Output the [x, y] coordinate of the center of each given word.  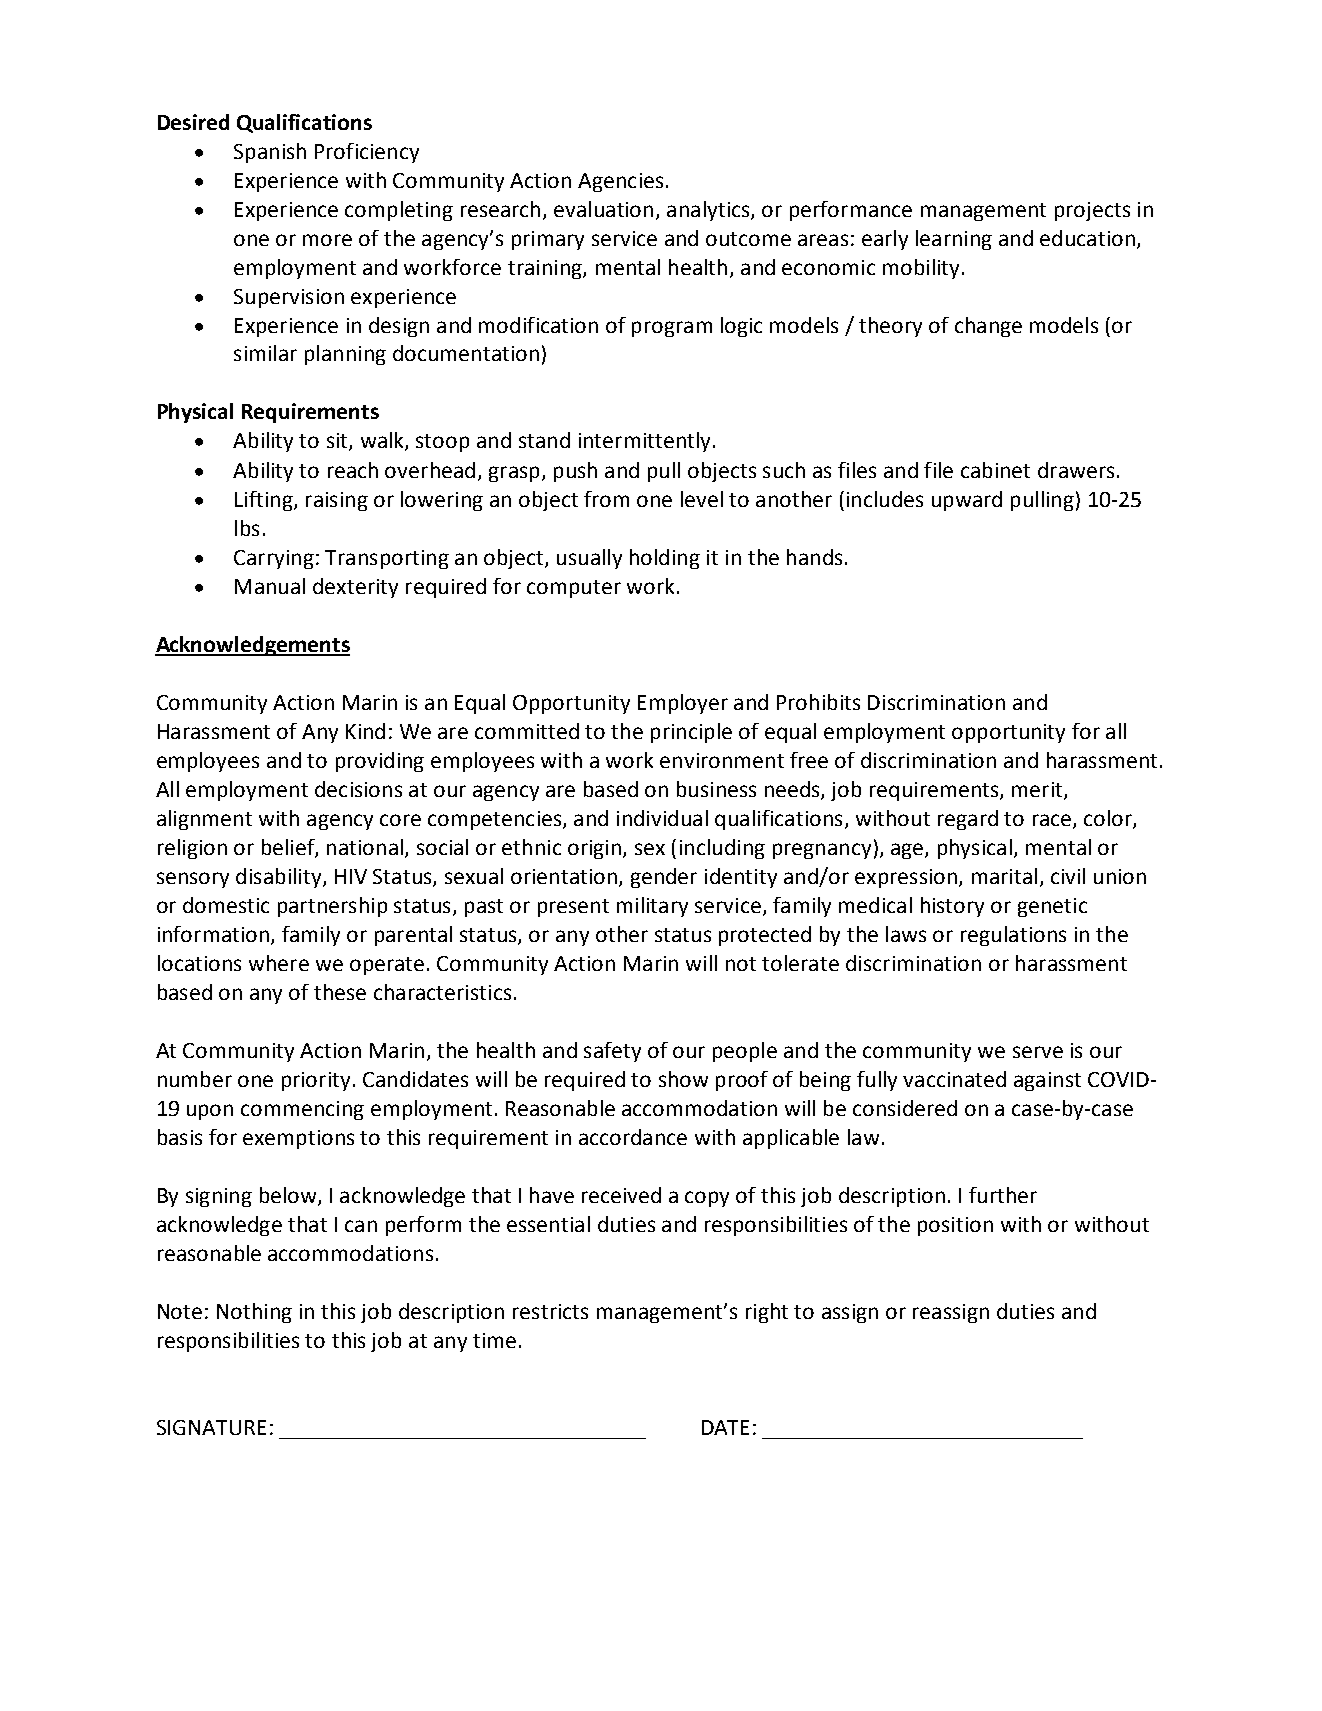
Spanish [270, 153]
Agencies [620, 182]
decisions [358, 789]
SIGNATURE [211, 1427]
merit [1038, 791]
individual [662, 818]
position [955, 1226]
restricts [550, 1311]
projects [1092, 211]
